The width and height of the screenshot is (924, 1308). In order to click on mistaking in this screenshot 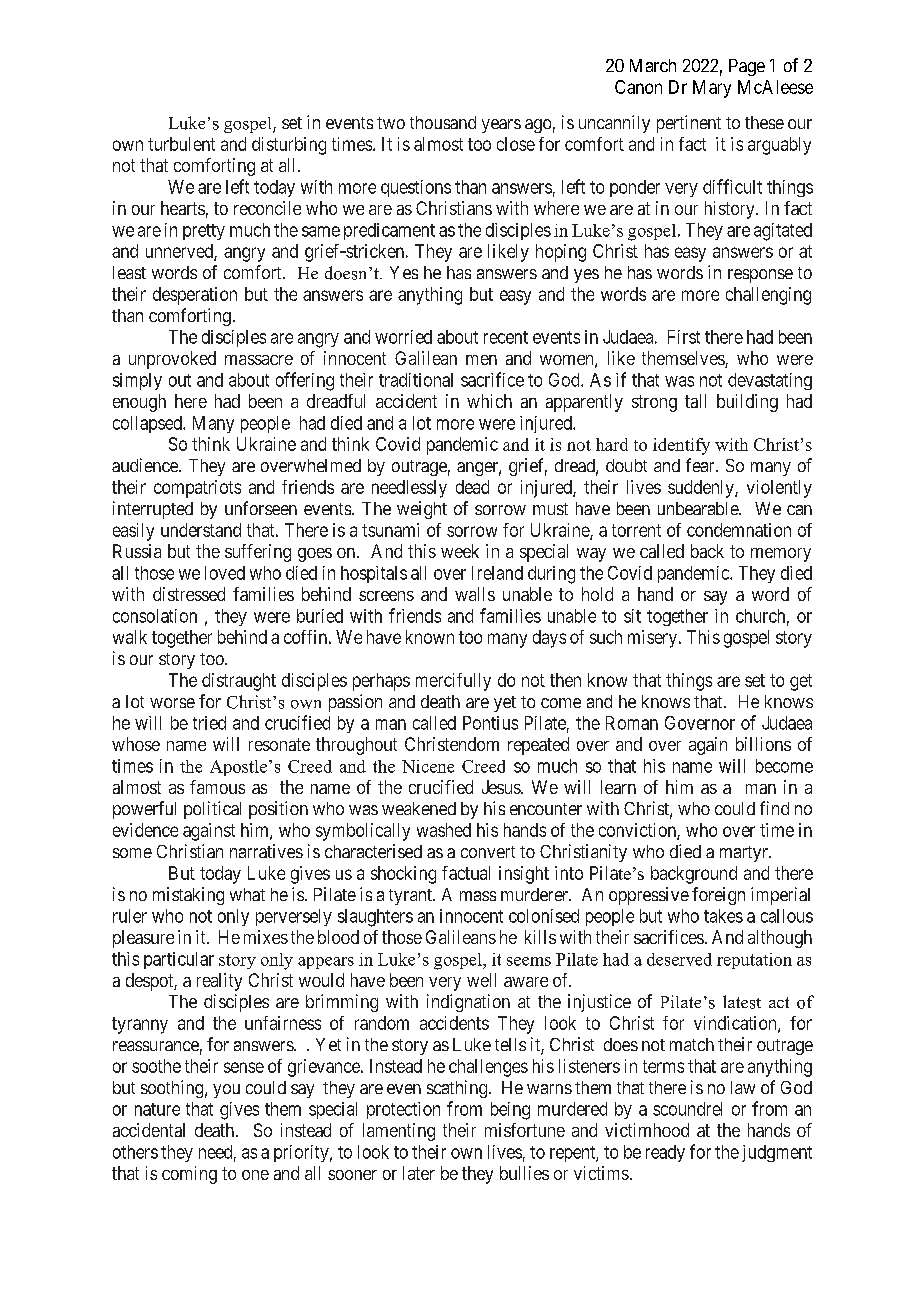, I will do `click(188, 896)`.
